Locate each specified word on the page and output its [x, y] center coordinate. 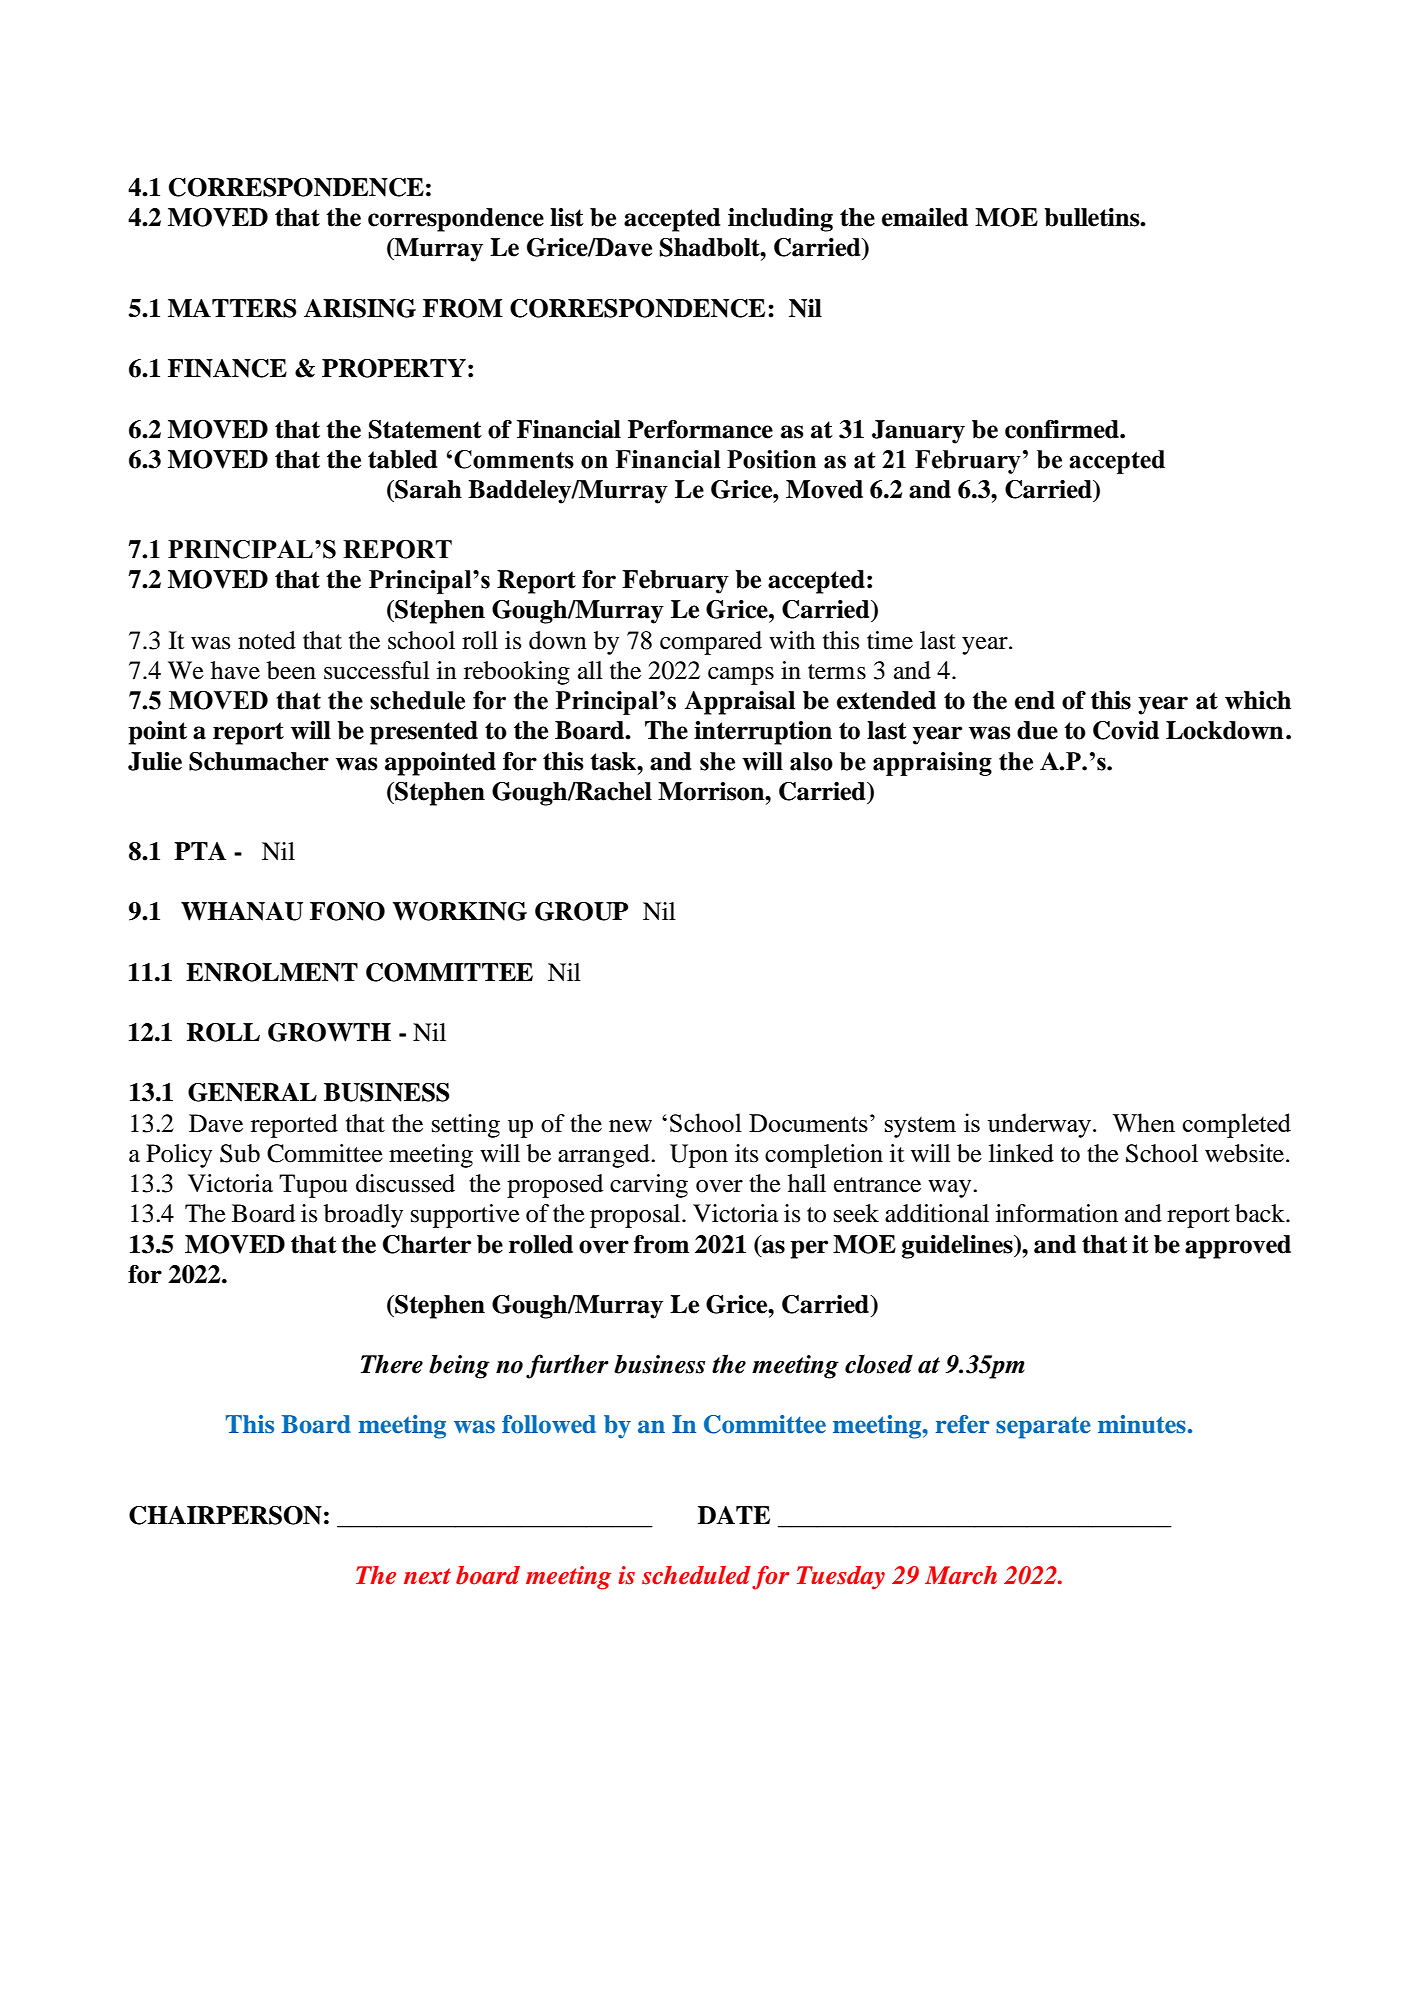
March [961, 1575]
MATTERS [232, 308]
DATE [734, 1515]
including [780, 220]
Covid [1126, 730]
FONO [347, 911]
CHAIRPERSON [225, 1515]
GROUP [581, 911]
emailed [925, 217]
